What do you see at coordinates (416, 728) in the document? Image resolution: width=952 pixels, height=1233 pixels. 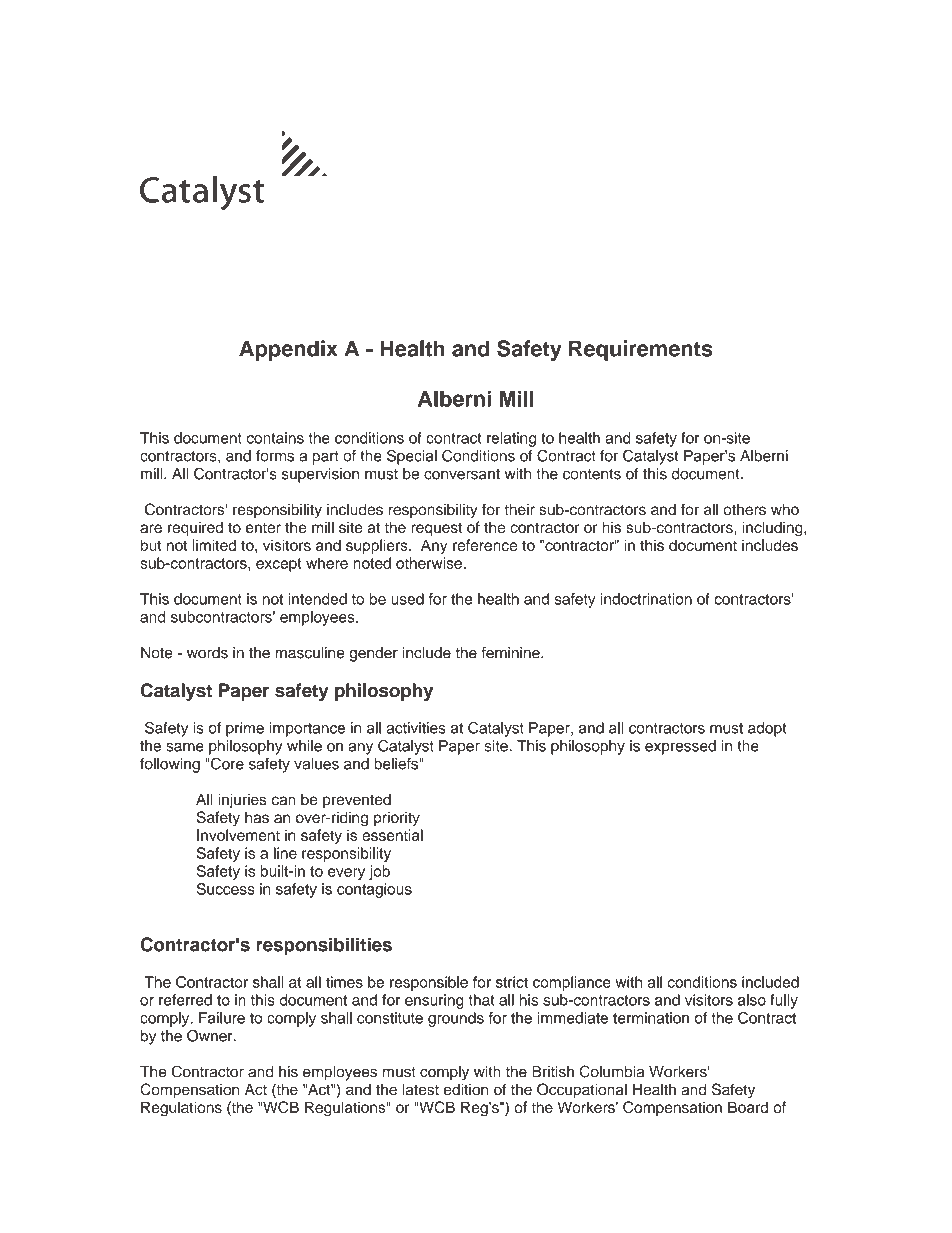 I see `activities` at bounding box center [416, 728].
